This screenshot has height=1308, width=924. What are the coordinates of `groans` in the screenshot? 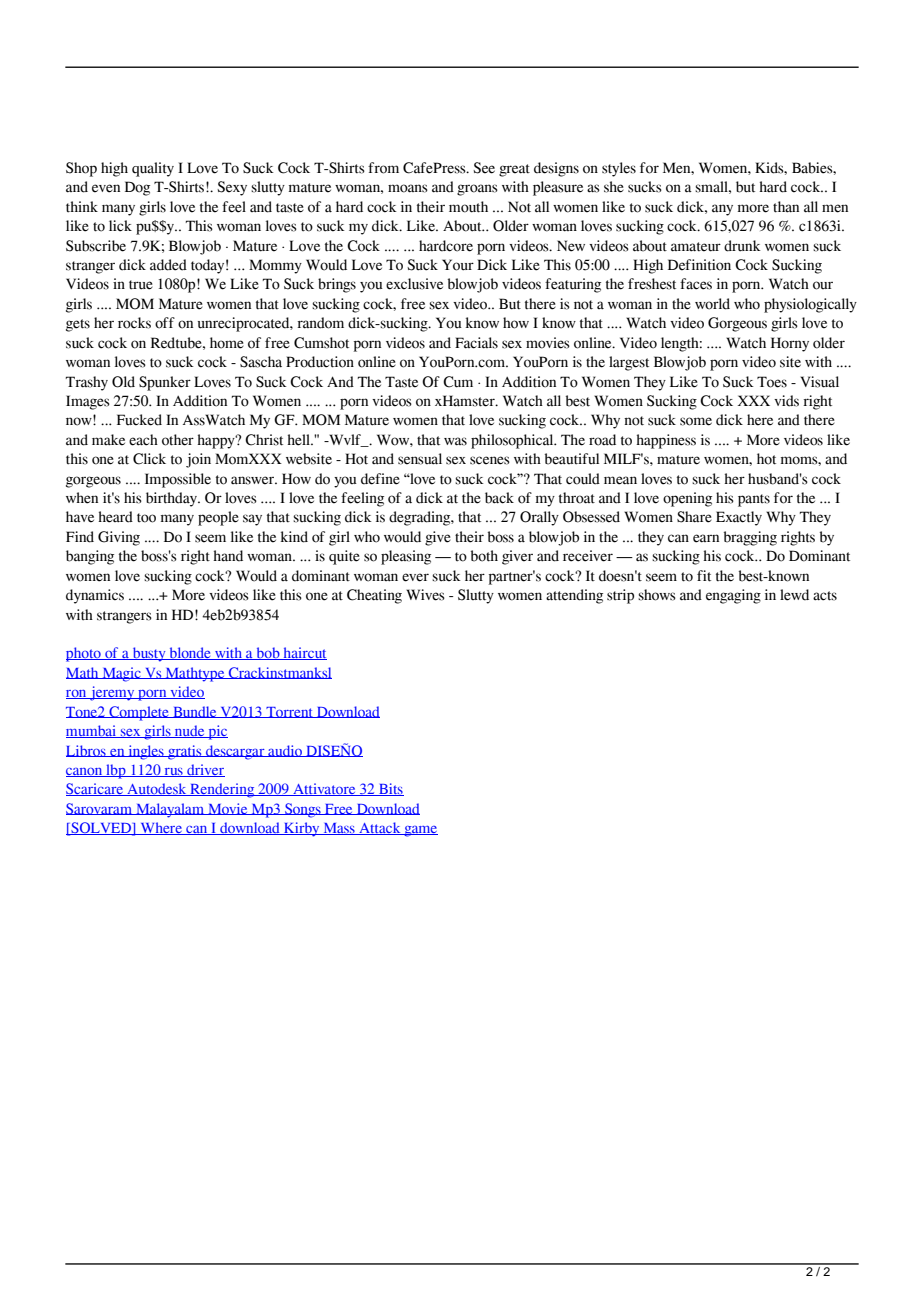 It's located at (477, 190).
